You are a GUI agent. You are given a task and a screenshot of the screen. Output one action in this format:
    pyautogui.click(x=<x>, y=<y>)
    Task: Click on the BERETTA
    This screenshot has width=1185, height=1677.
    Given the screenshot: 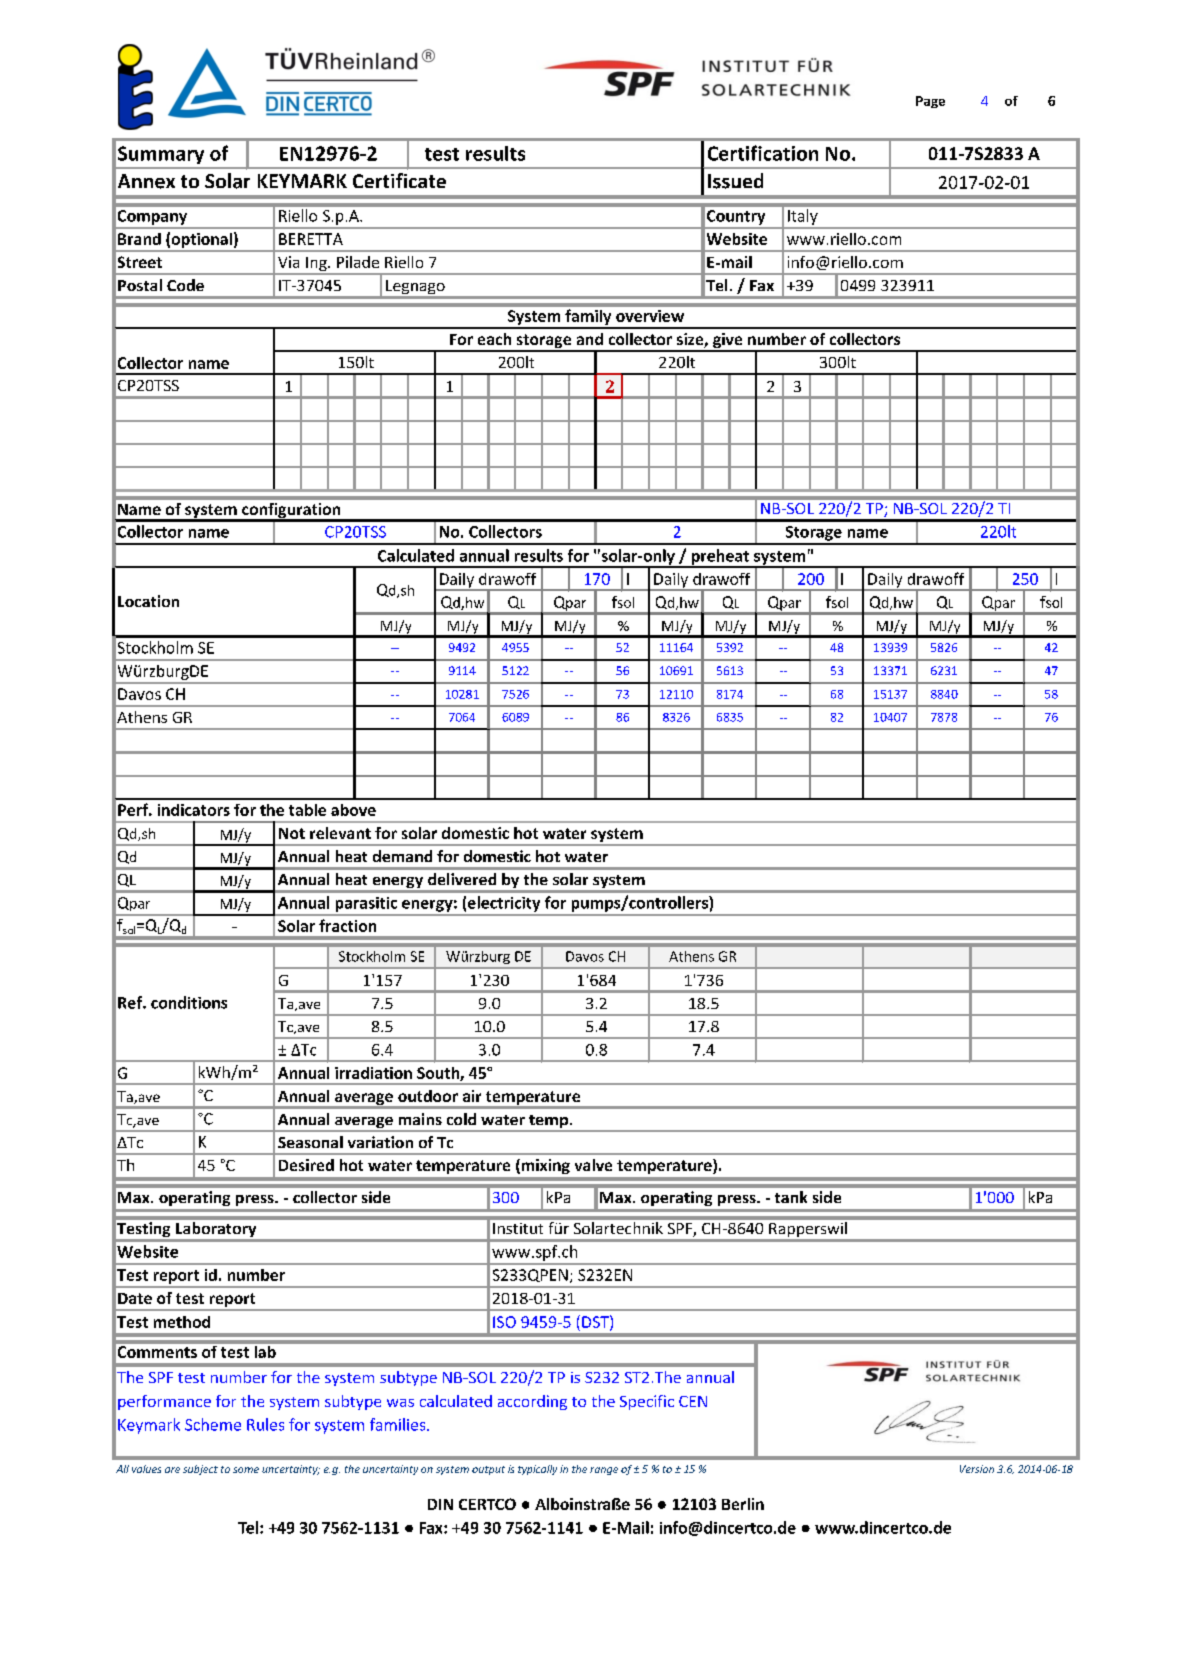 What is the action you would take?
    pyautogui.click(x=311, y=239)
